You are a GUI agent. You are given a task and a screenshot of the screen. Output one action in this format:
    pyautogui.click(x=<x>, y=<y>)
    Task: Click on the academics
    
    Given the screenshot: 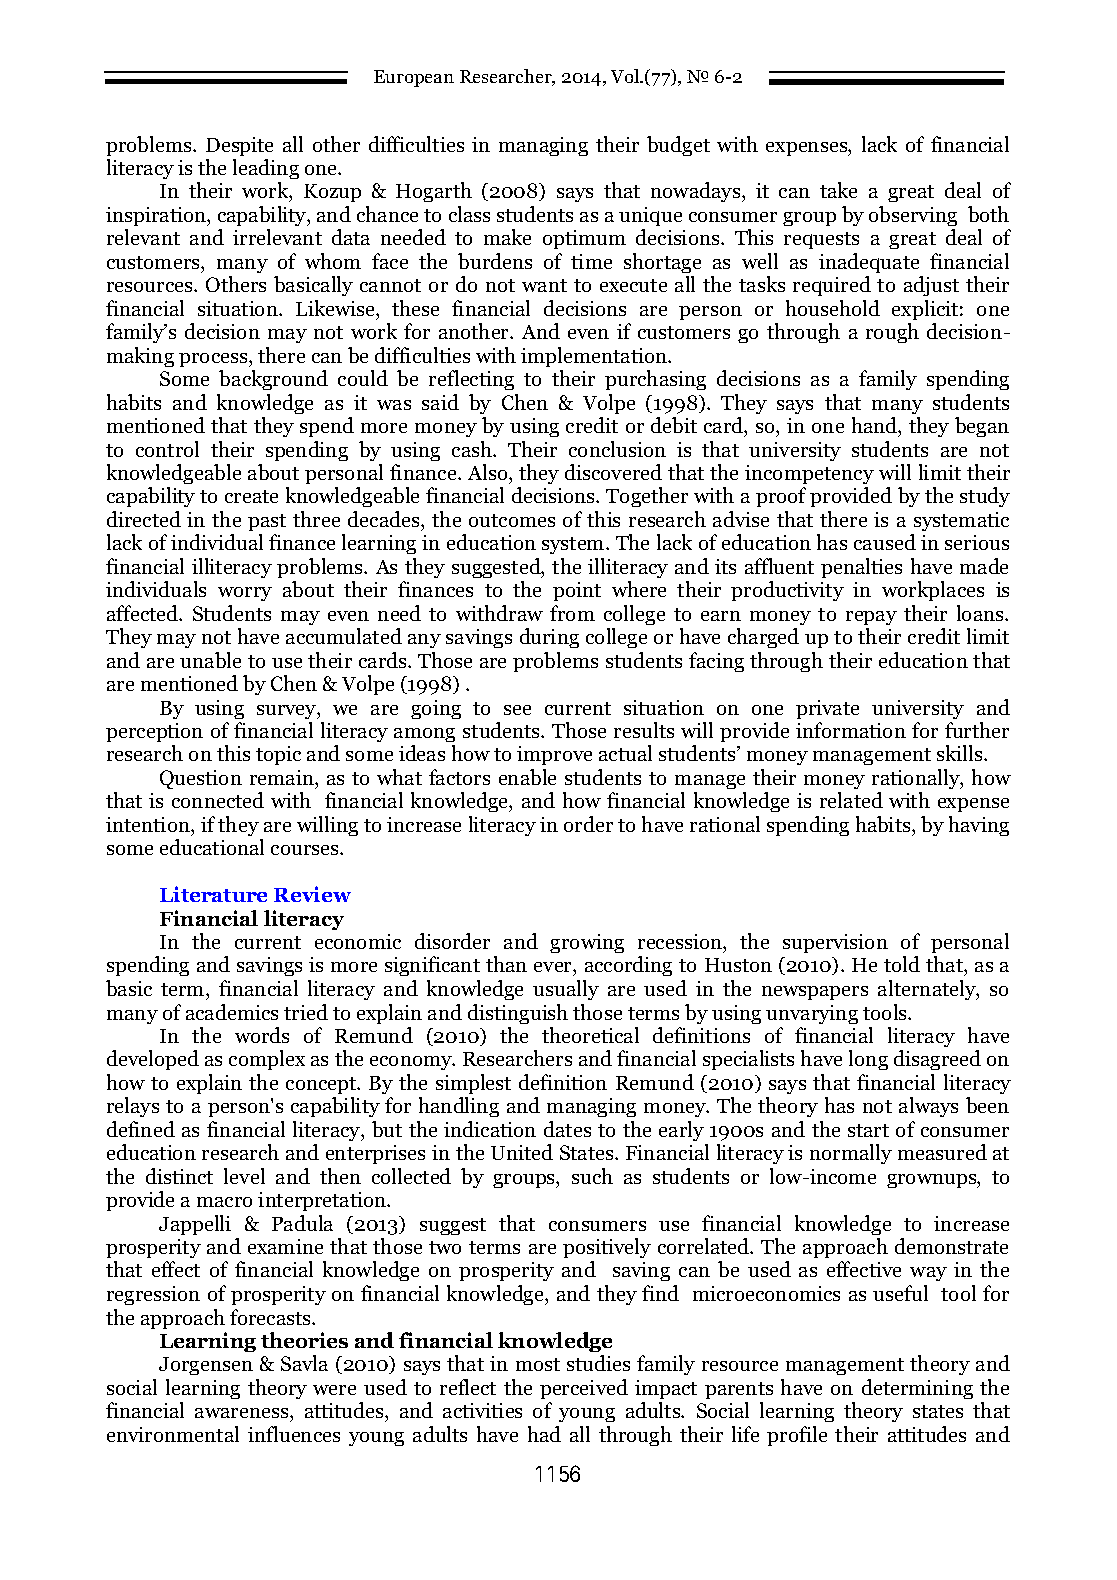 What is the action you would take?
    pyautogui.click(x=232, y=1012)
